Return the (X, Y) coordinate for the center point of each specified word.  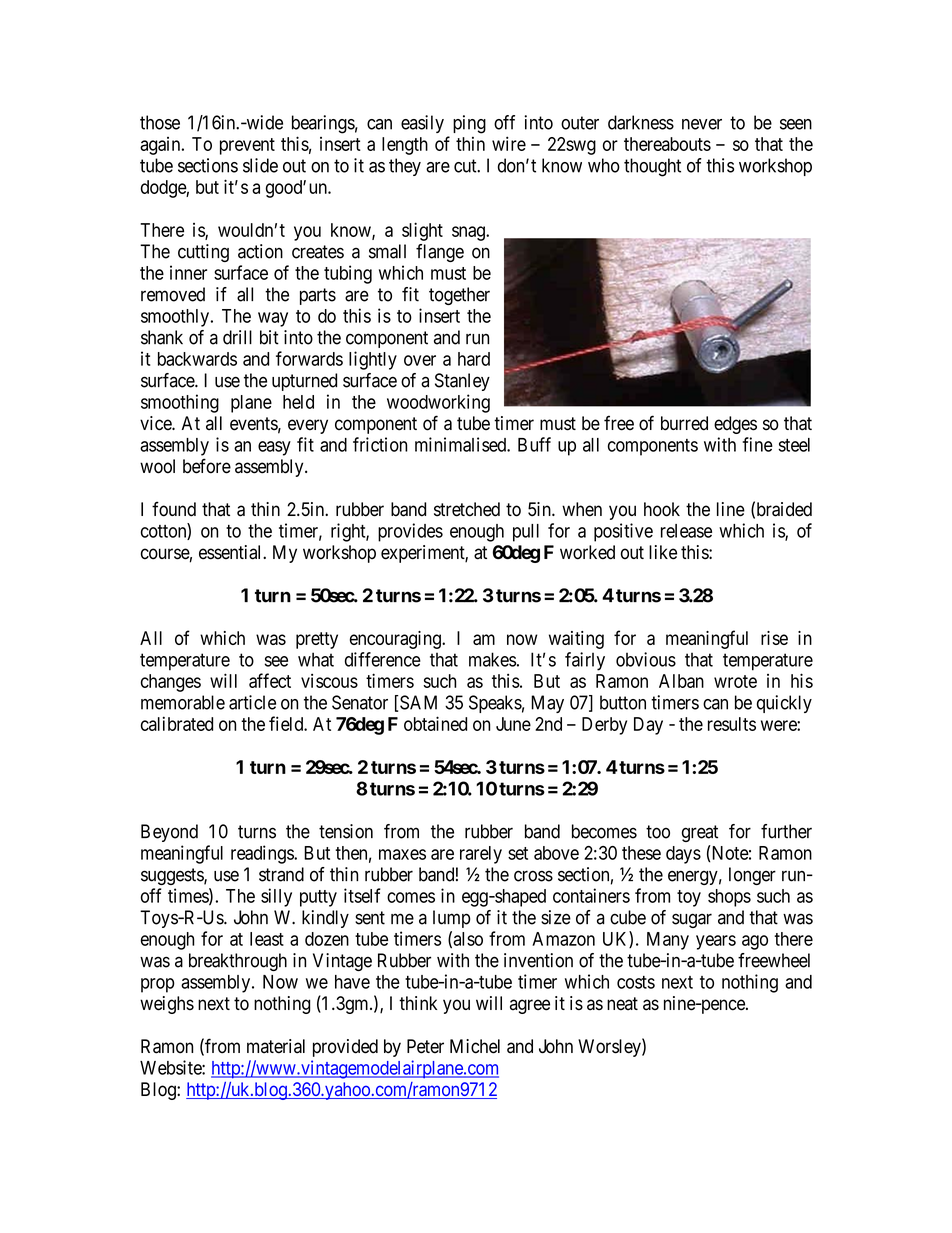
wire (509, 143)
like (663, 552)
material (276, 1046)
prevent (247, 146)
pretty (317, 640)
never (702, 124)
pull (526, 533)
